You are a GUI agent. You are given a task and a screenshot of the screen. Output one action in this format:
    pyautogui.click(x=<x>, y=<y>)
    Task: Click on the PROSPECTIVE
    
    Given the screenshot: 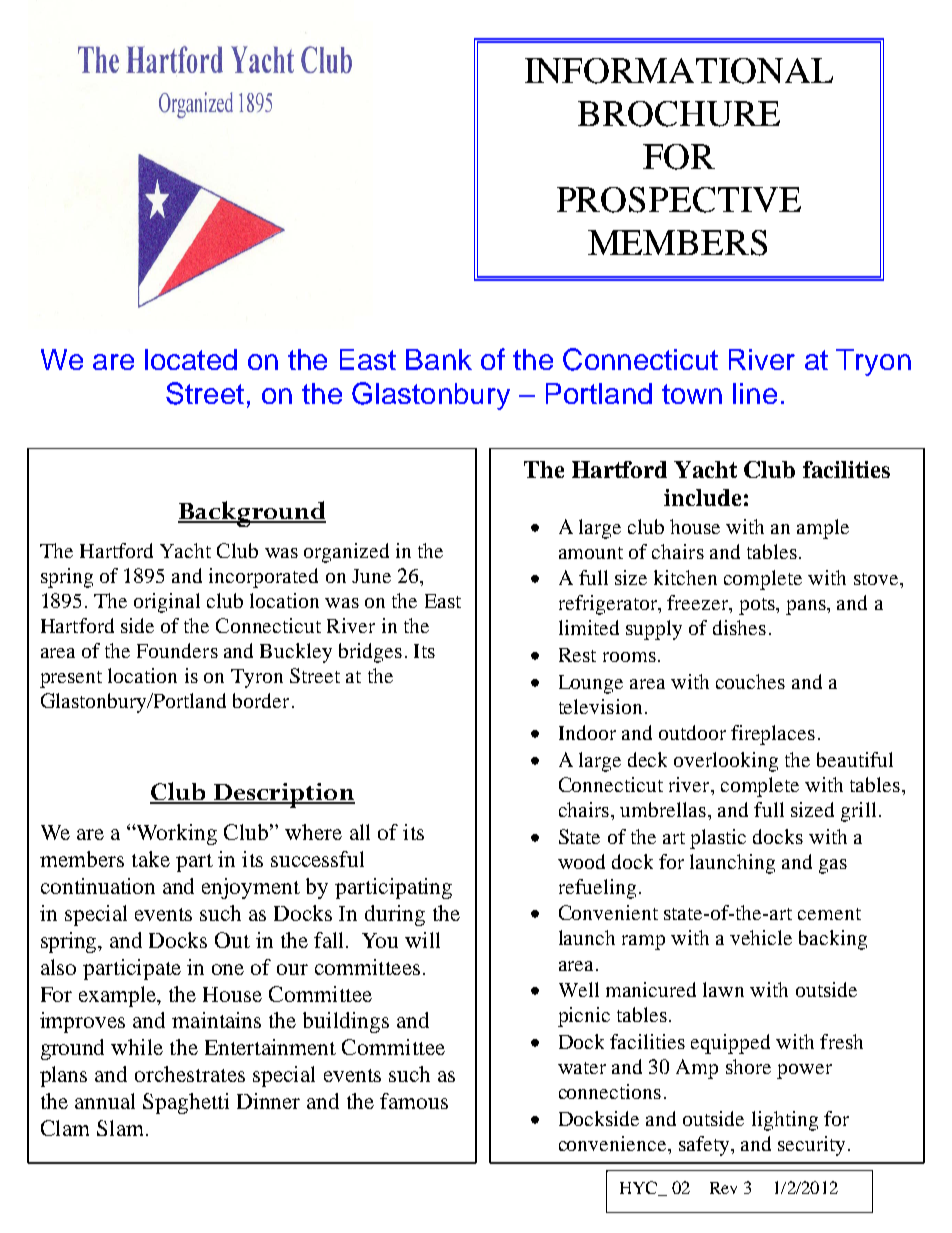 What is the action you would take?
    pyautogui.click(x=679, y=200)
